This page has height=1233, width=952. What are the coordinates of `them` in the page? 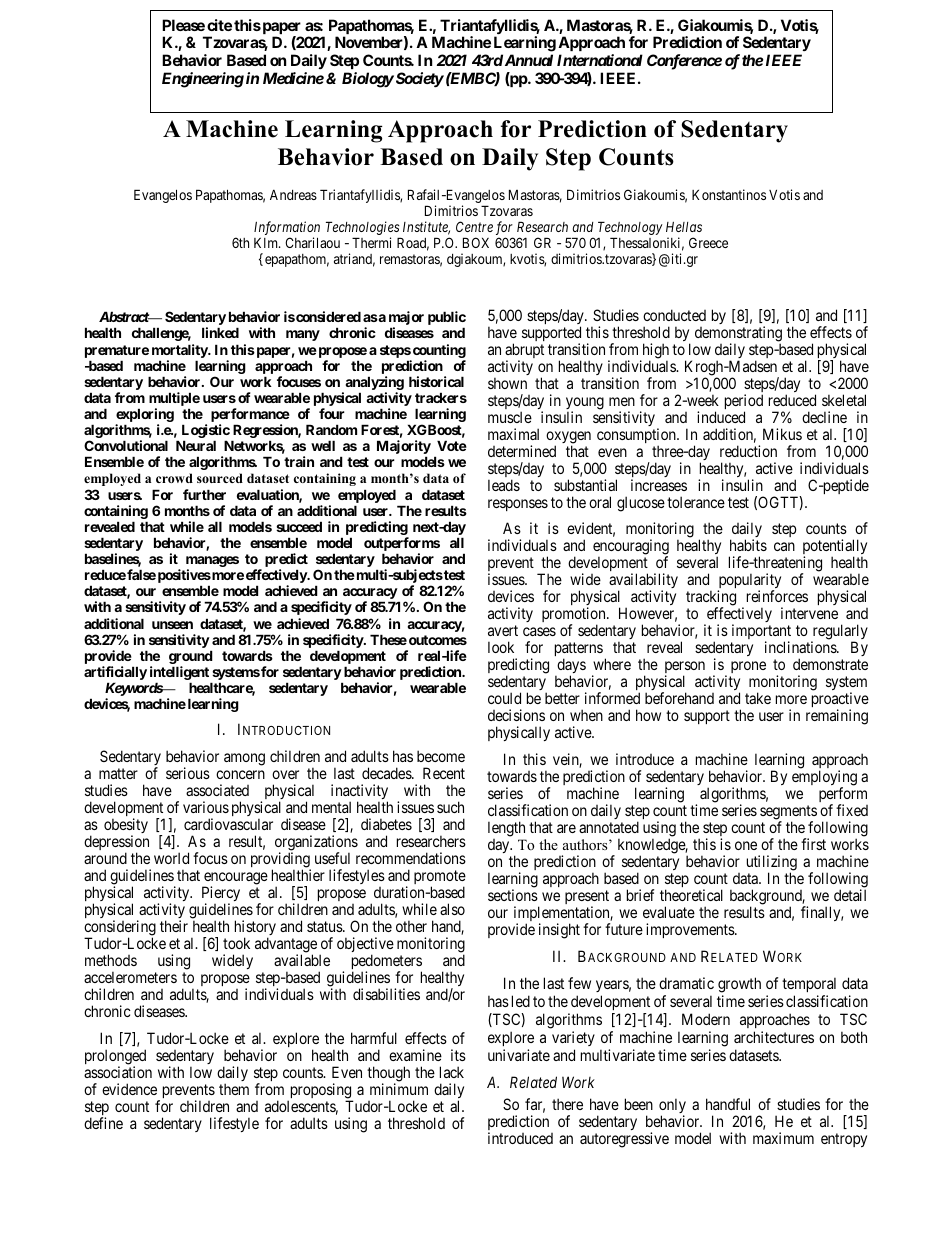 It's located at (234, 1089).
